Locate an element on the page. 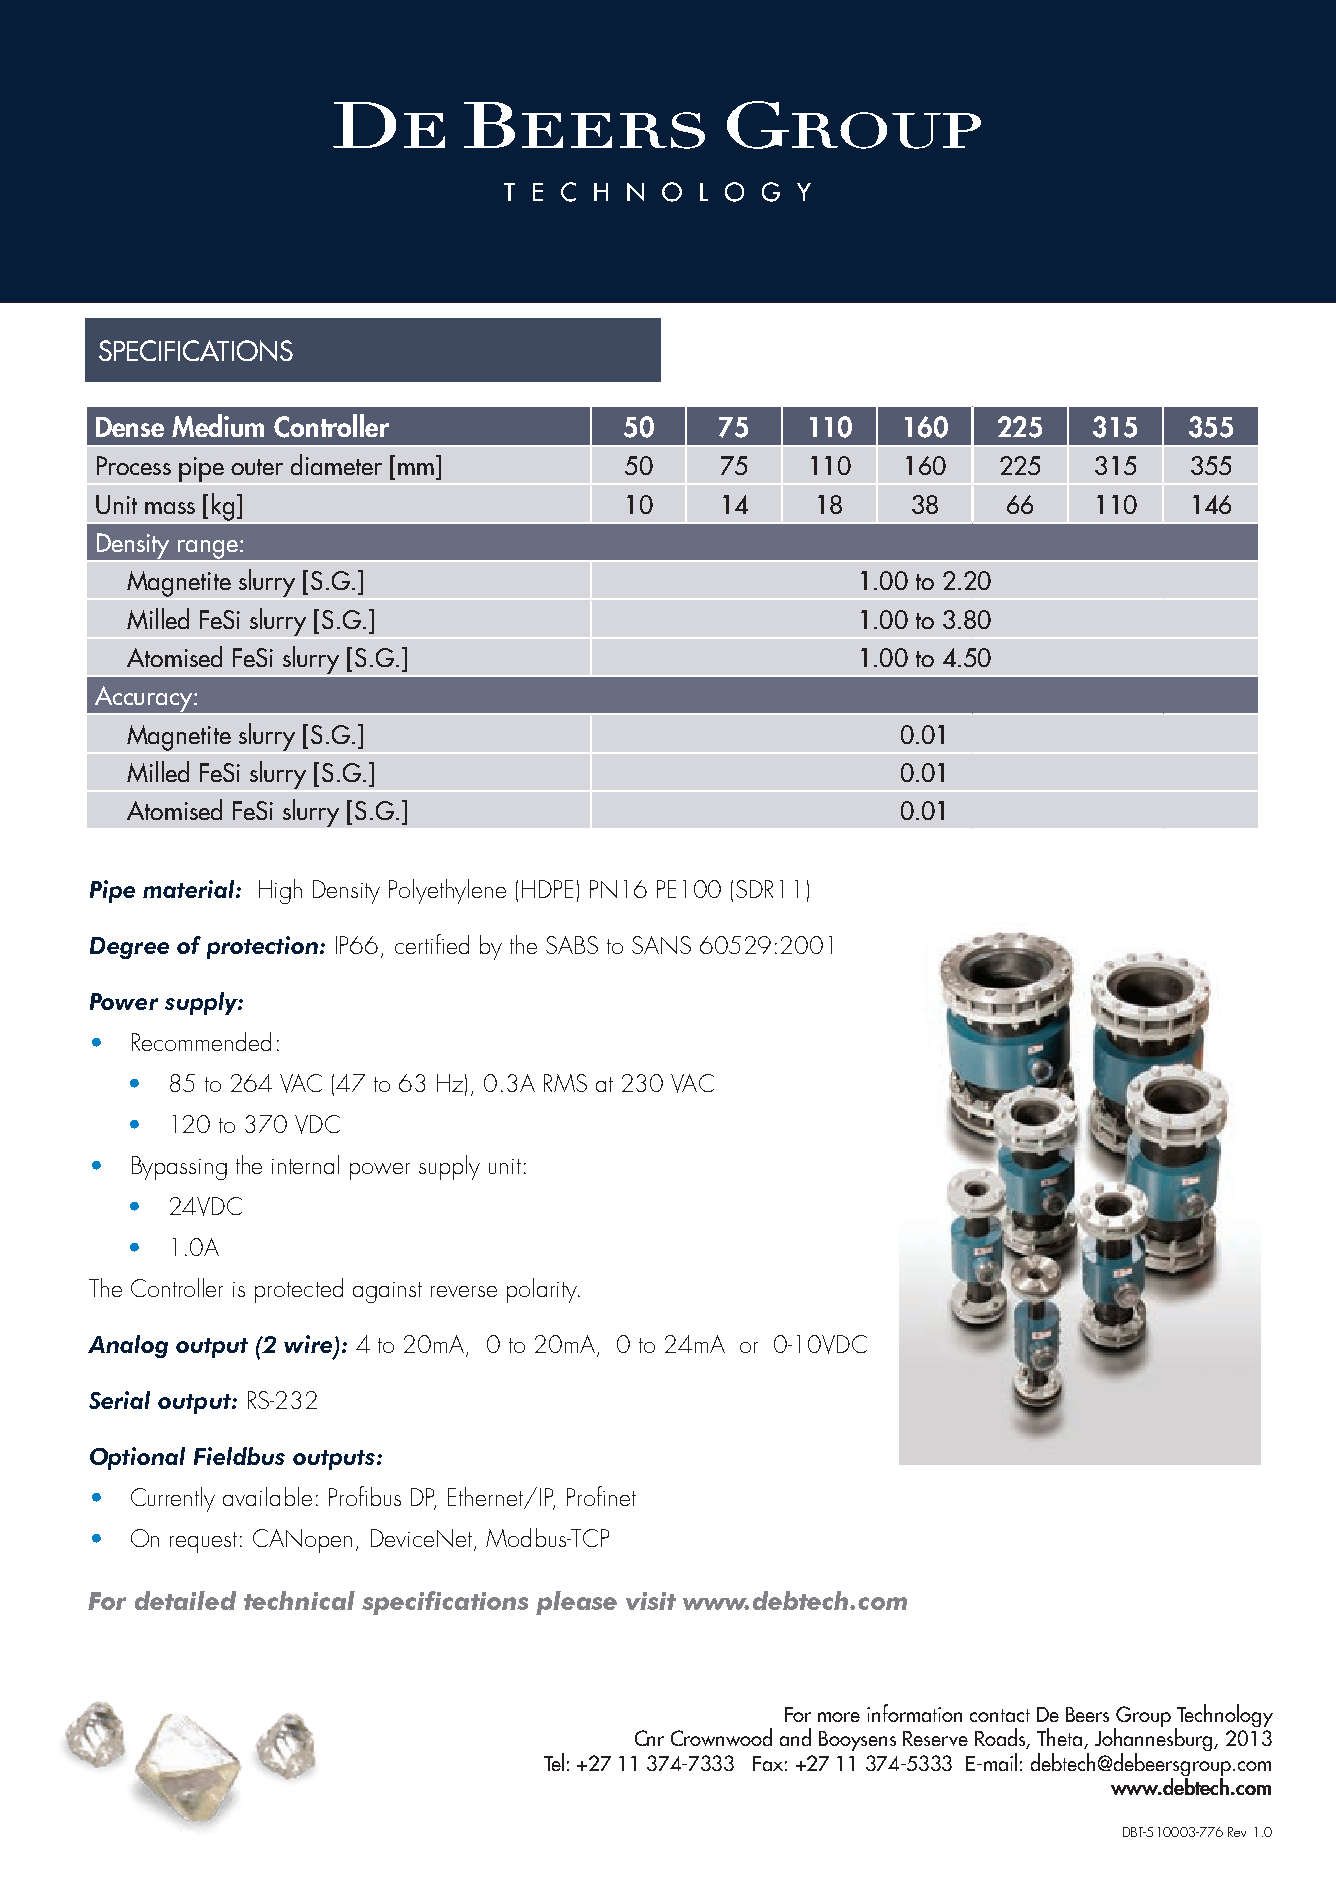  Theta is located at coordinates (1061, 1738).
